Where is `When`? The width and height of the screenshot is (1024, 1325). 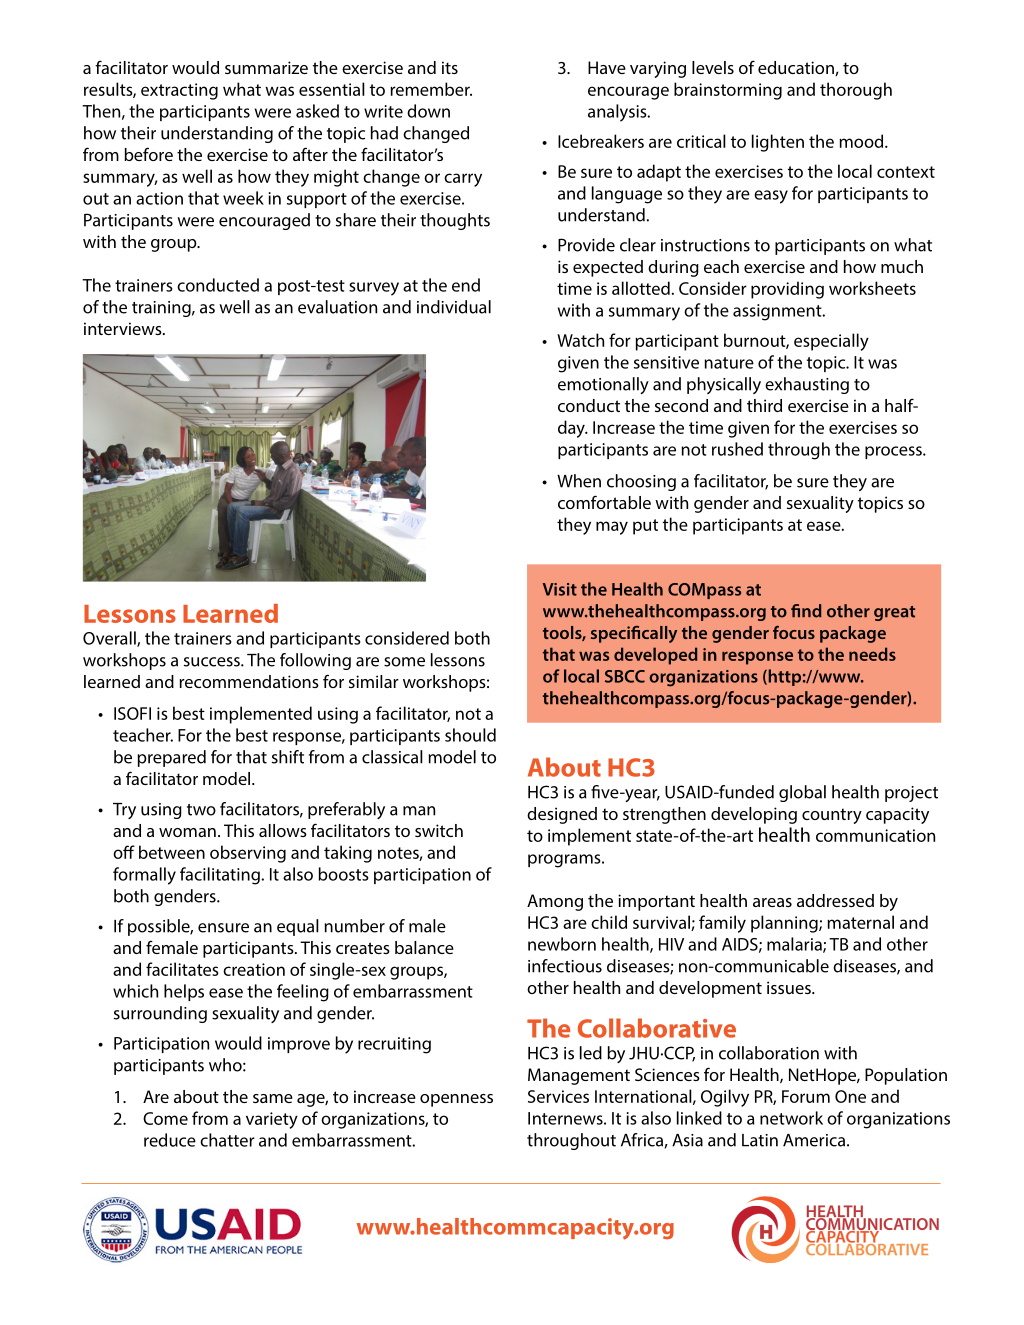
When is located at coordinates (579, 481).
